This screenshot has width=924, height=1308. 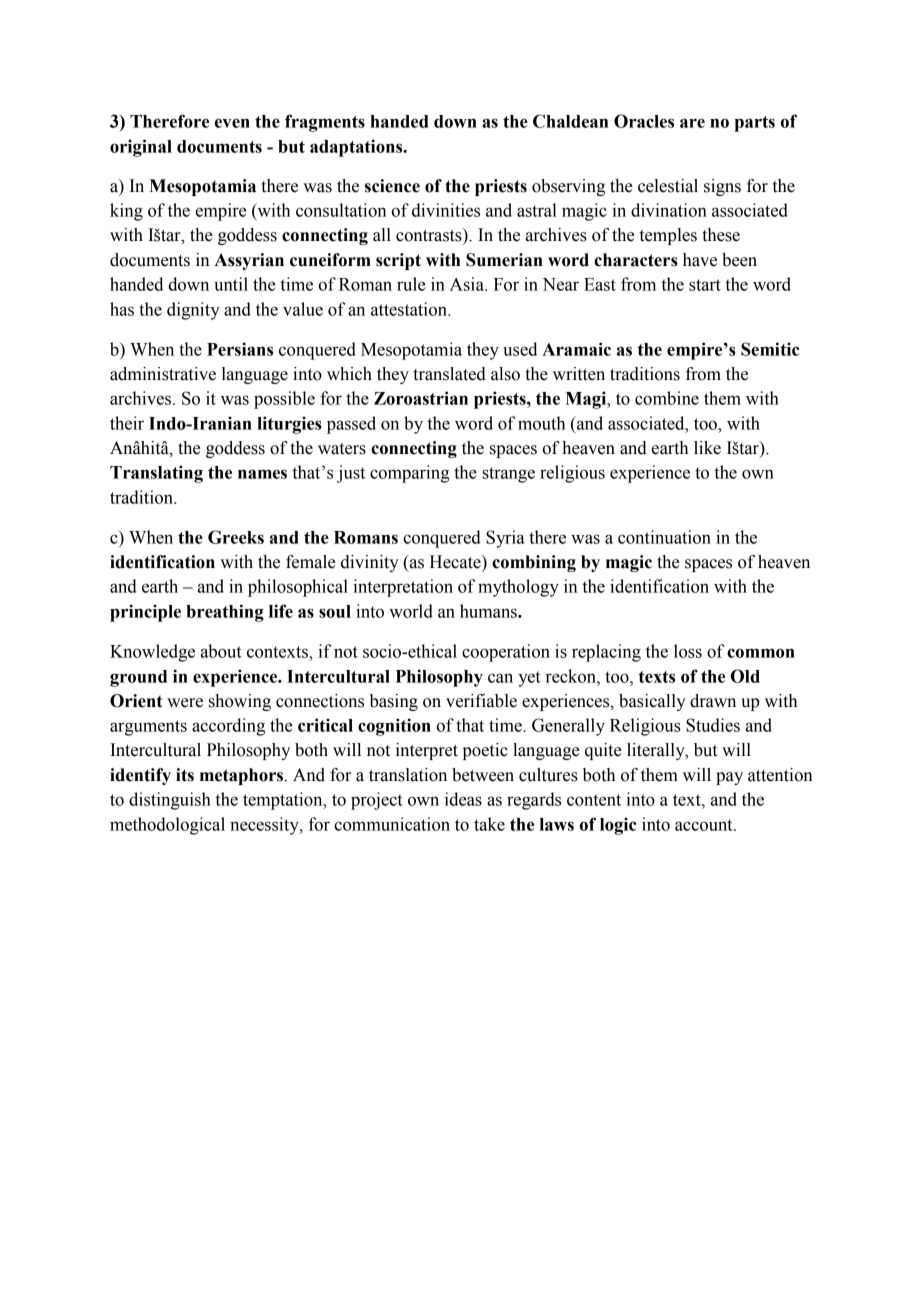 What do you see at coordinates (163, 374) in the screenshot?
I see `administrative` at bounding box center [163, 374].
